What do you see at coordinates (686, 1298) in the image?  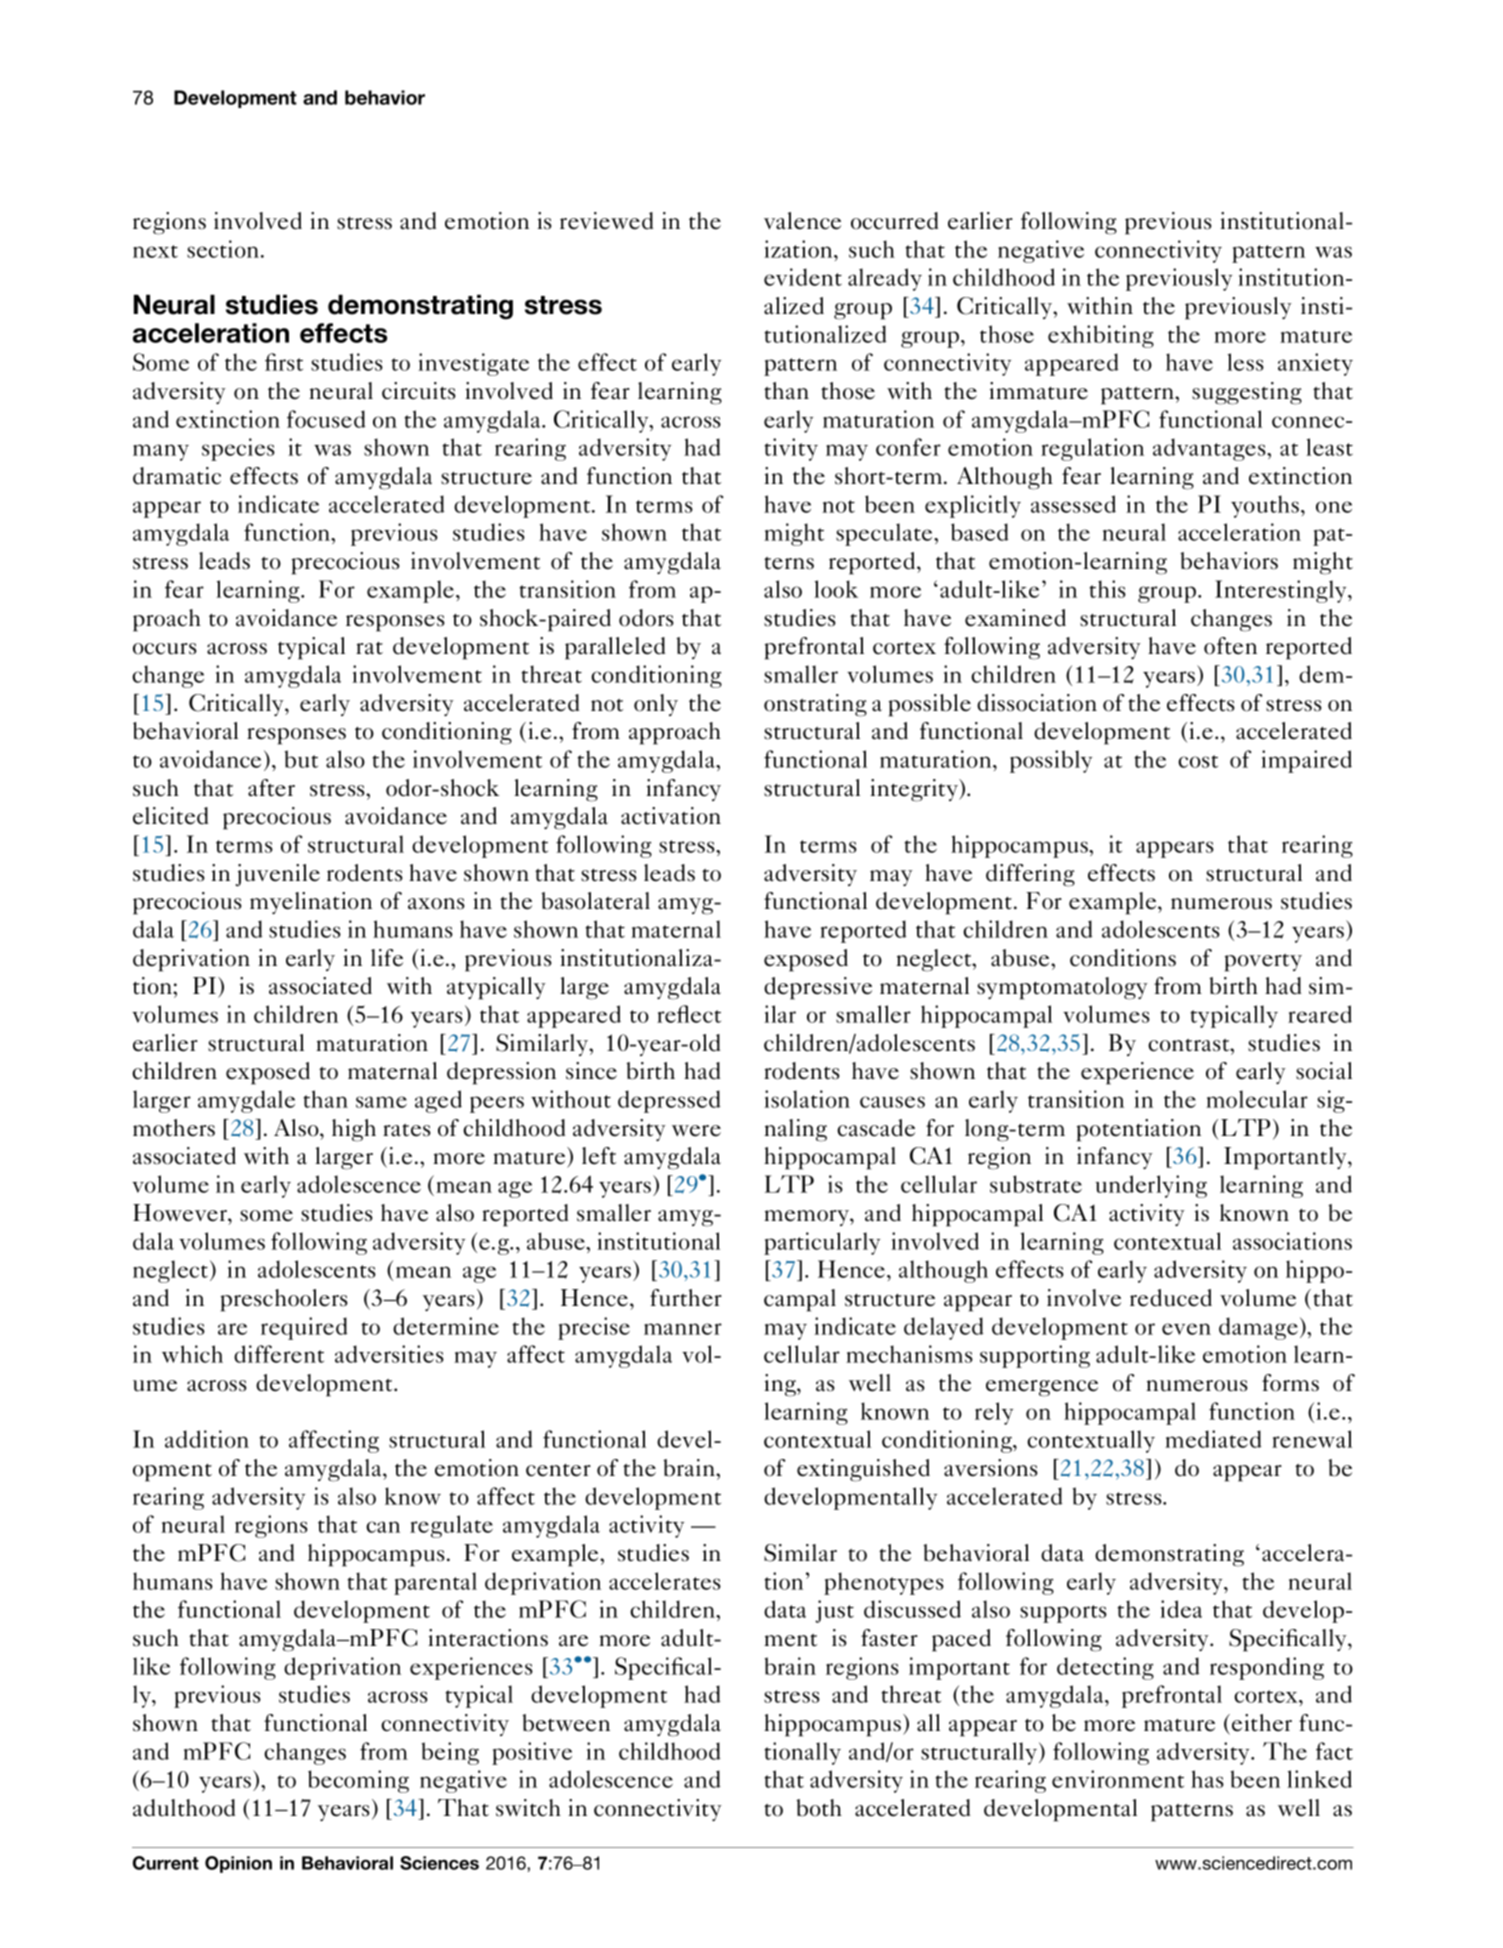 I see `further` at bounding box center [686, 1298].
